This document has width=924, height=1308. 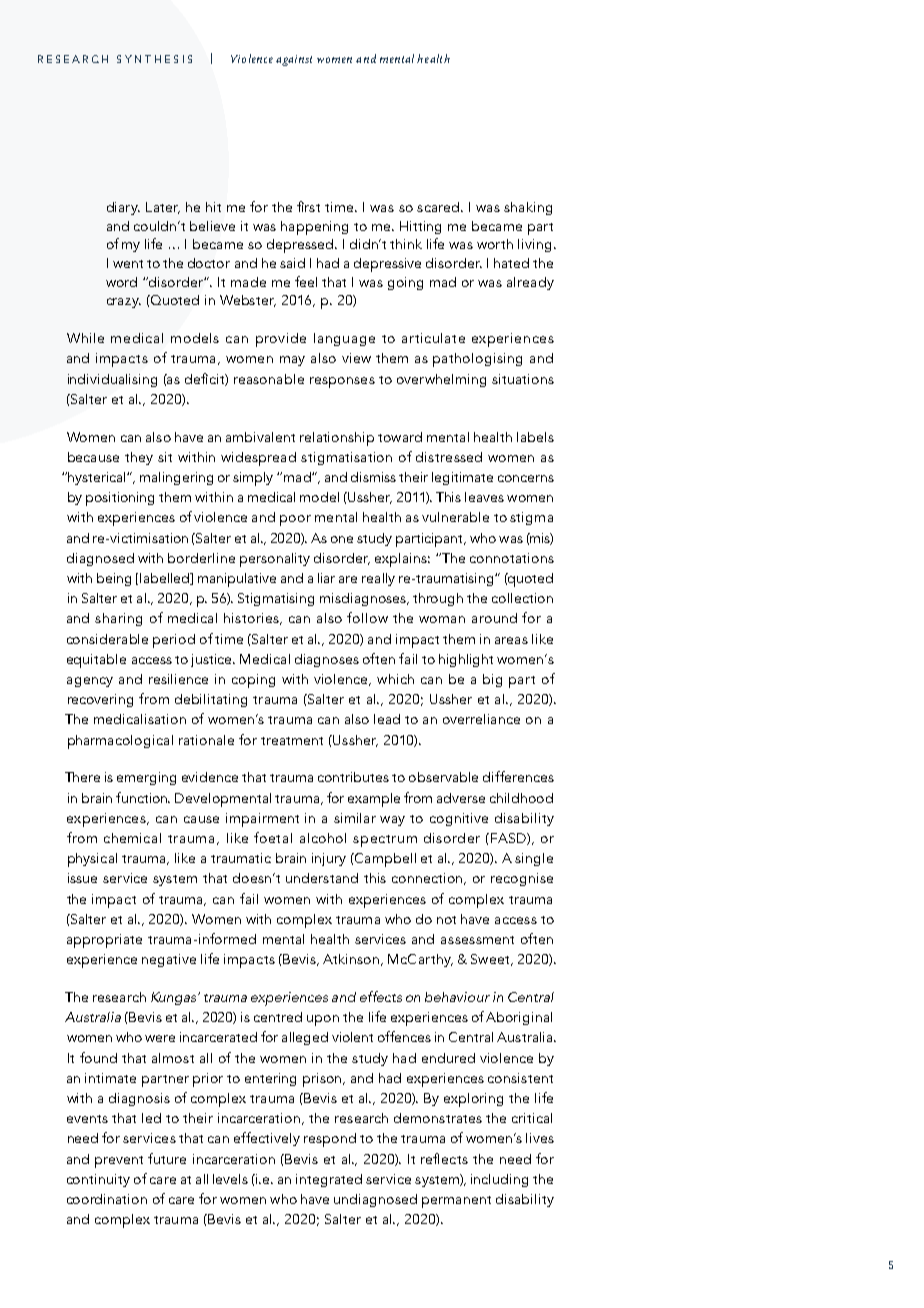 I want to click on against, so click(x=294, y=60).
